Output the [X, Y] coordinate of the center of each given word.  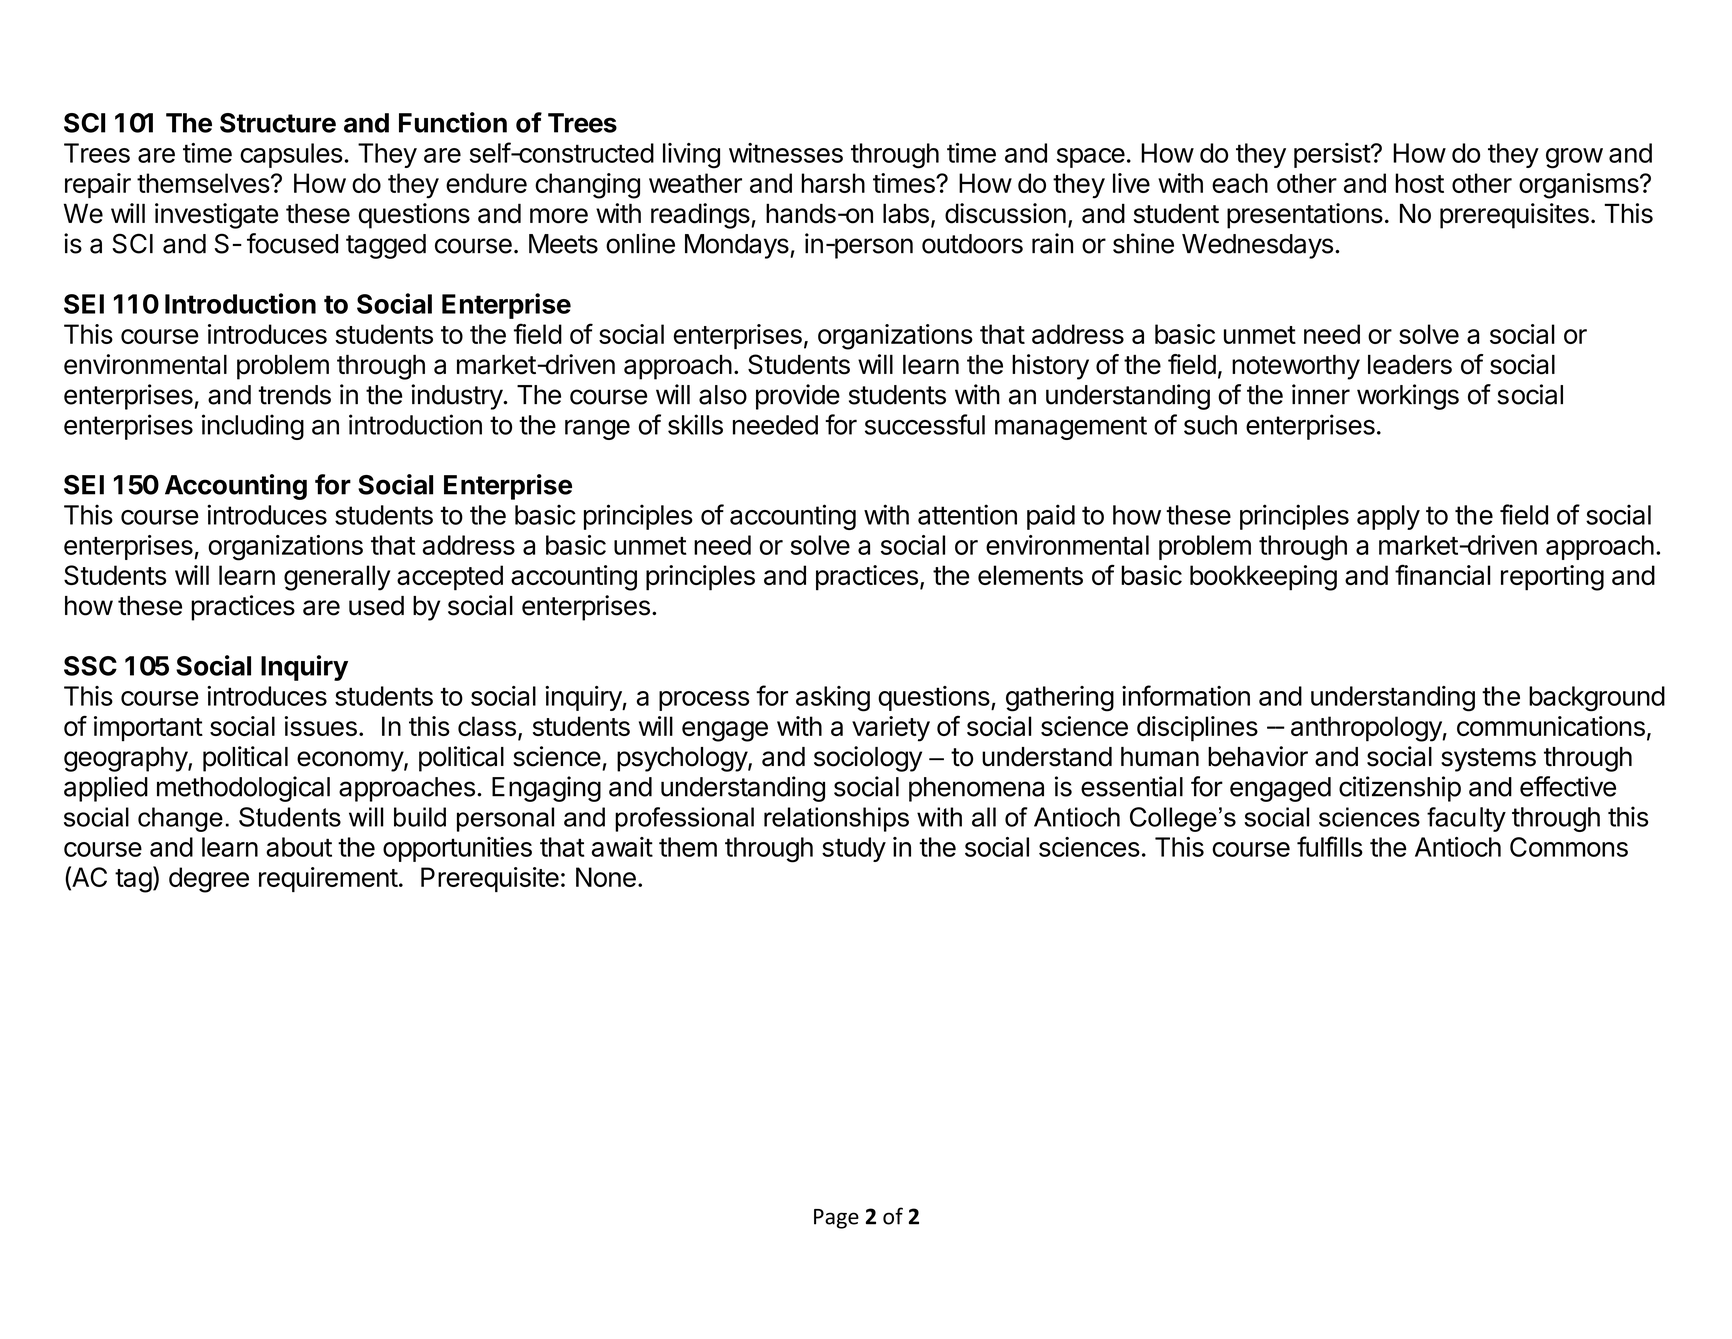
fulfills [1330, 846]
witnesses [786, 153]
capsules [291, 155]
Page [836, 1219]
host [1419, 183]
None [606, 877]
